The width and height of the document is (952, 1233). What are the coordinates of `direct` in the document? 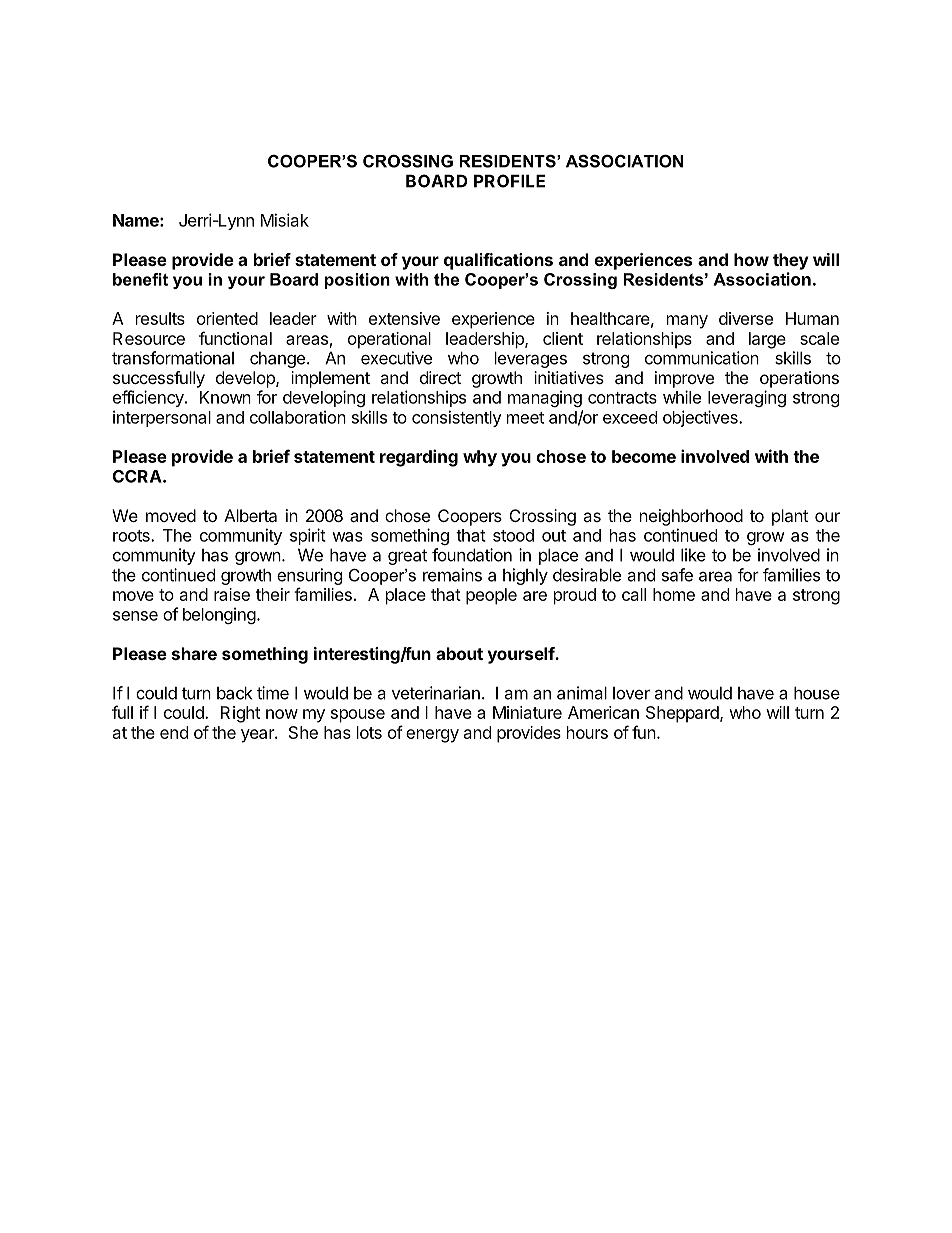 It's located at (440, 377).
